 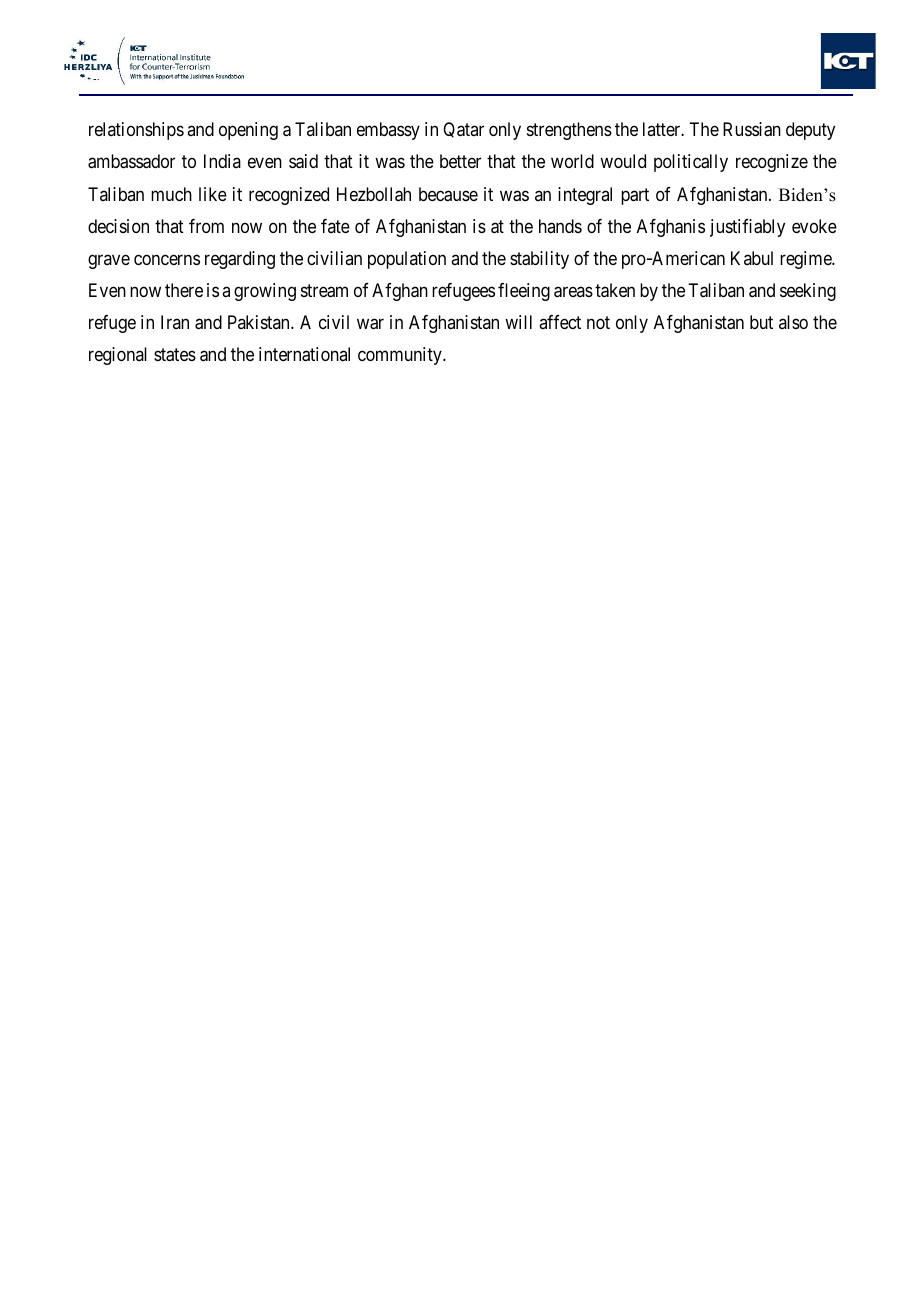 I want to click on because, so click(x=448, y=194).
